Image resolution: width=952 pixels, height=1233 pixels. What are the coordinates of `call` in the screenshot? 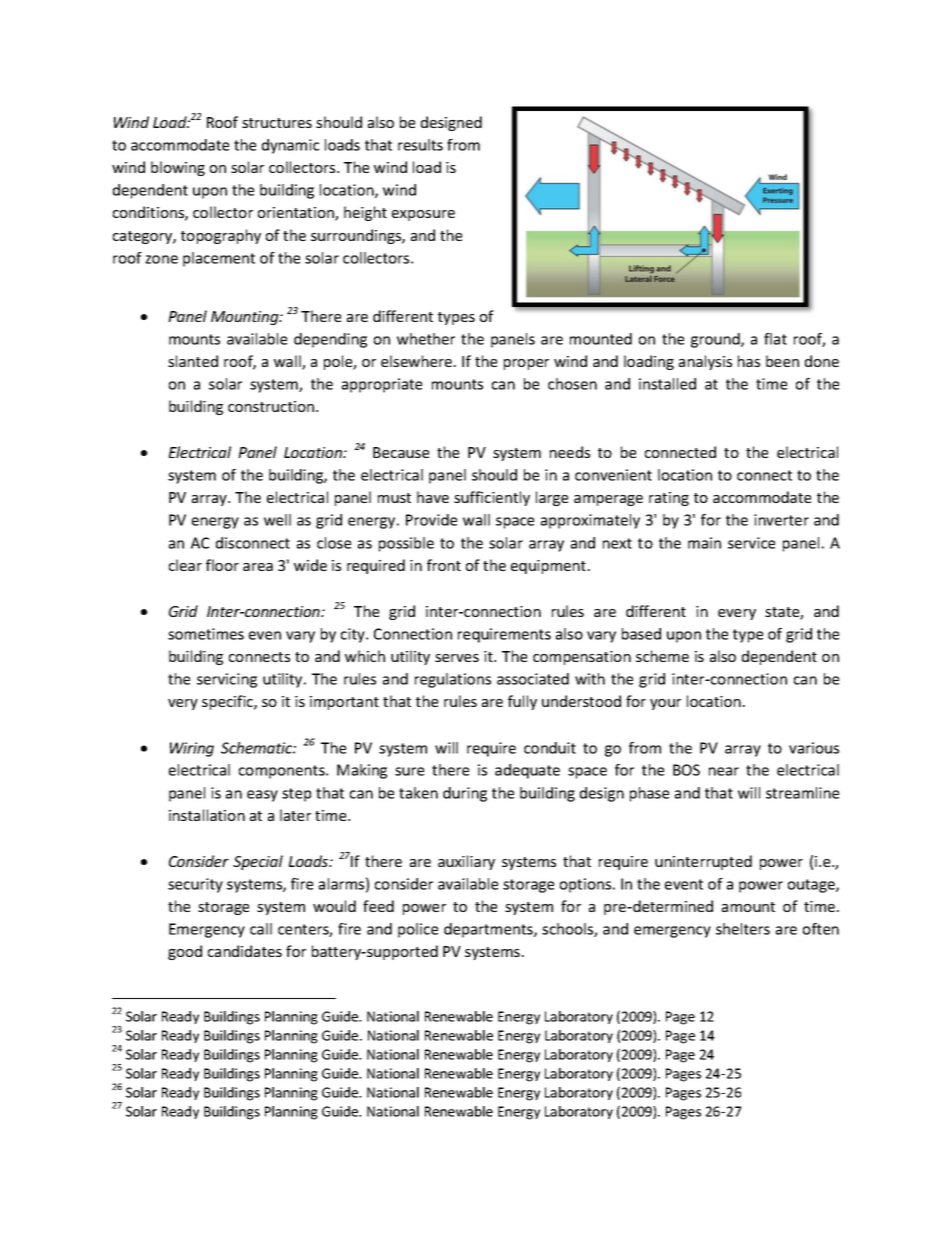 It's located at (261, 929).
